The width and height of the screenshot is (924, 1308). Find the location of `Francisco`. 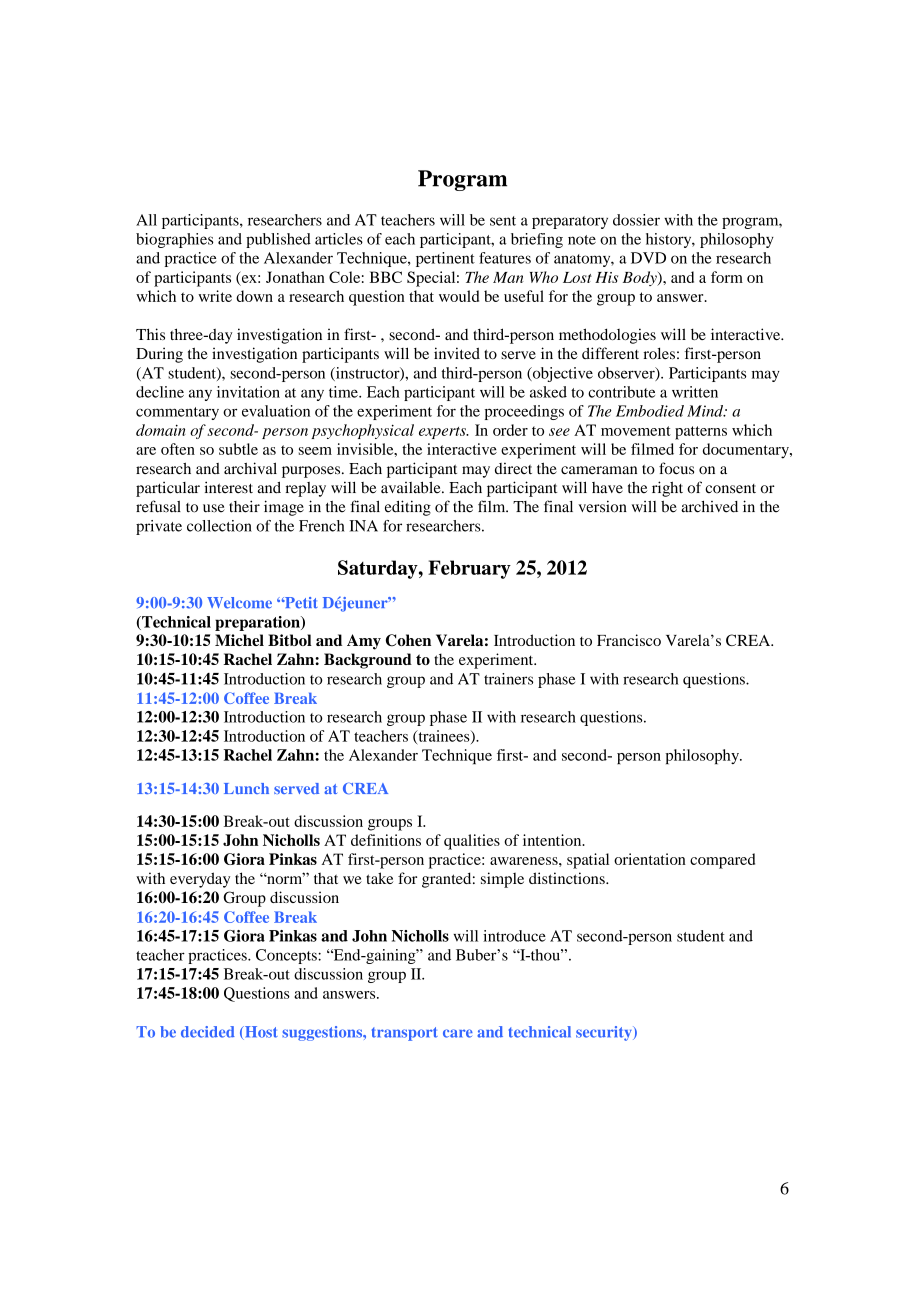

Francisco is located at coordinates (629, 640).
